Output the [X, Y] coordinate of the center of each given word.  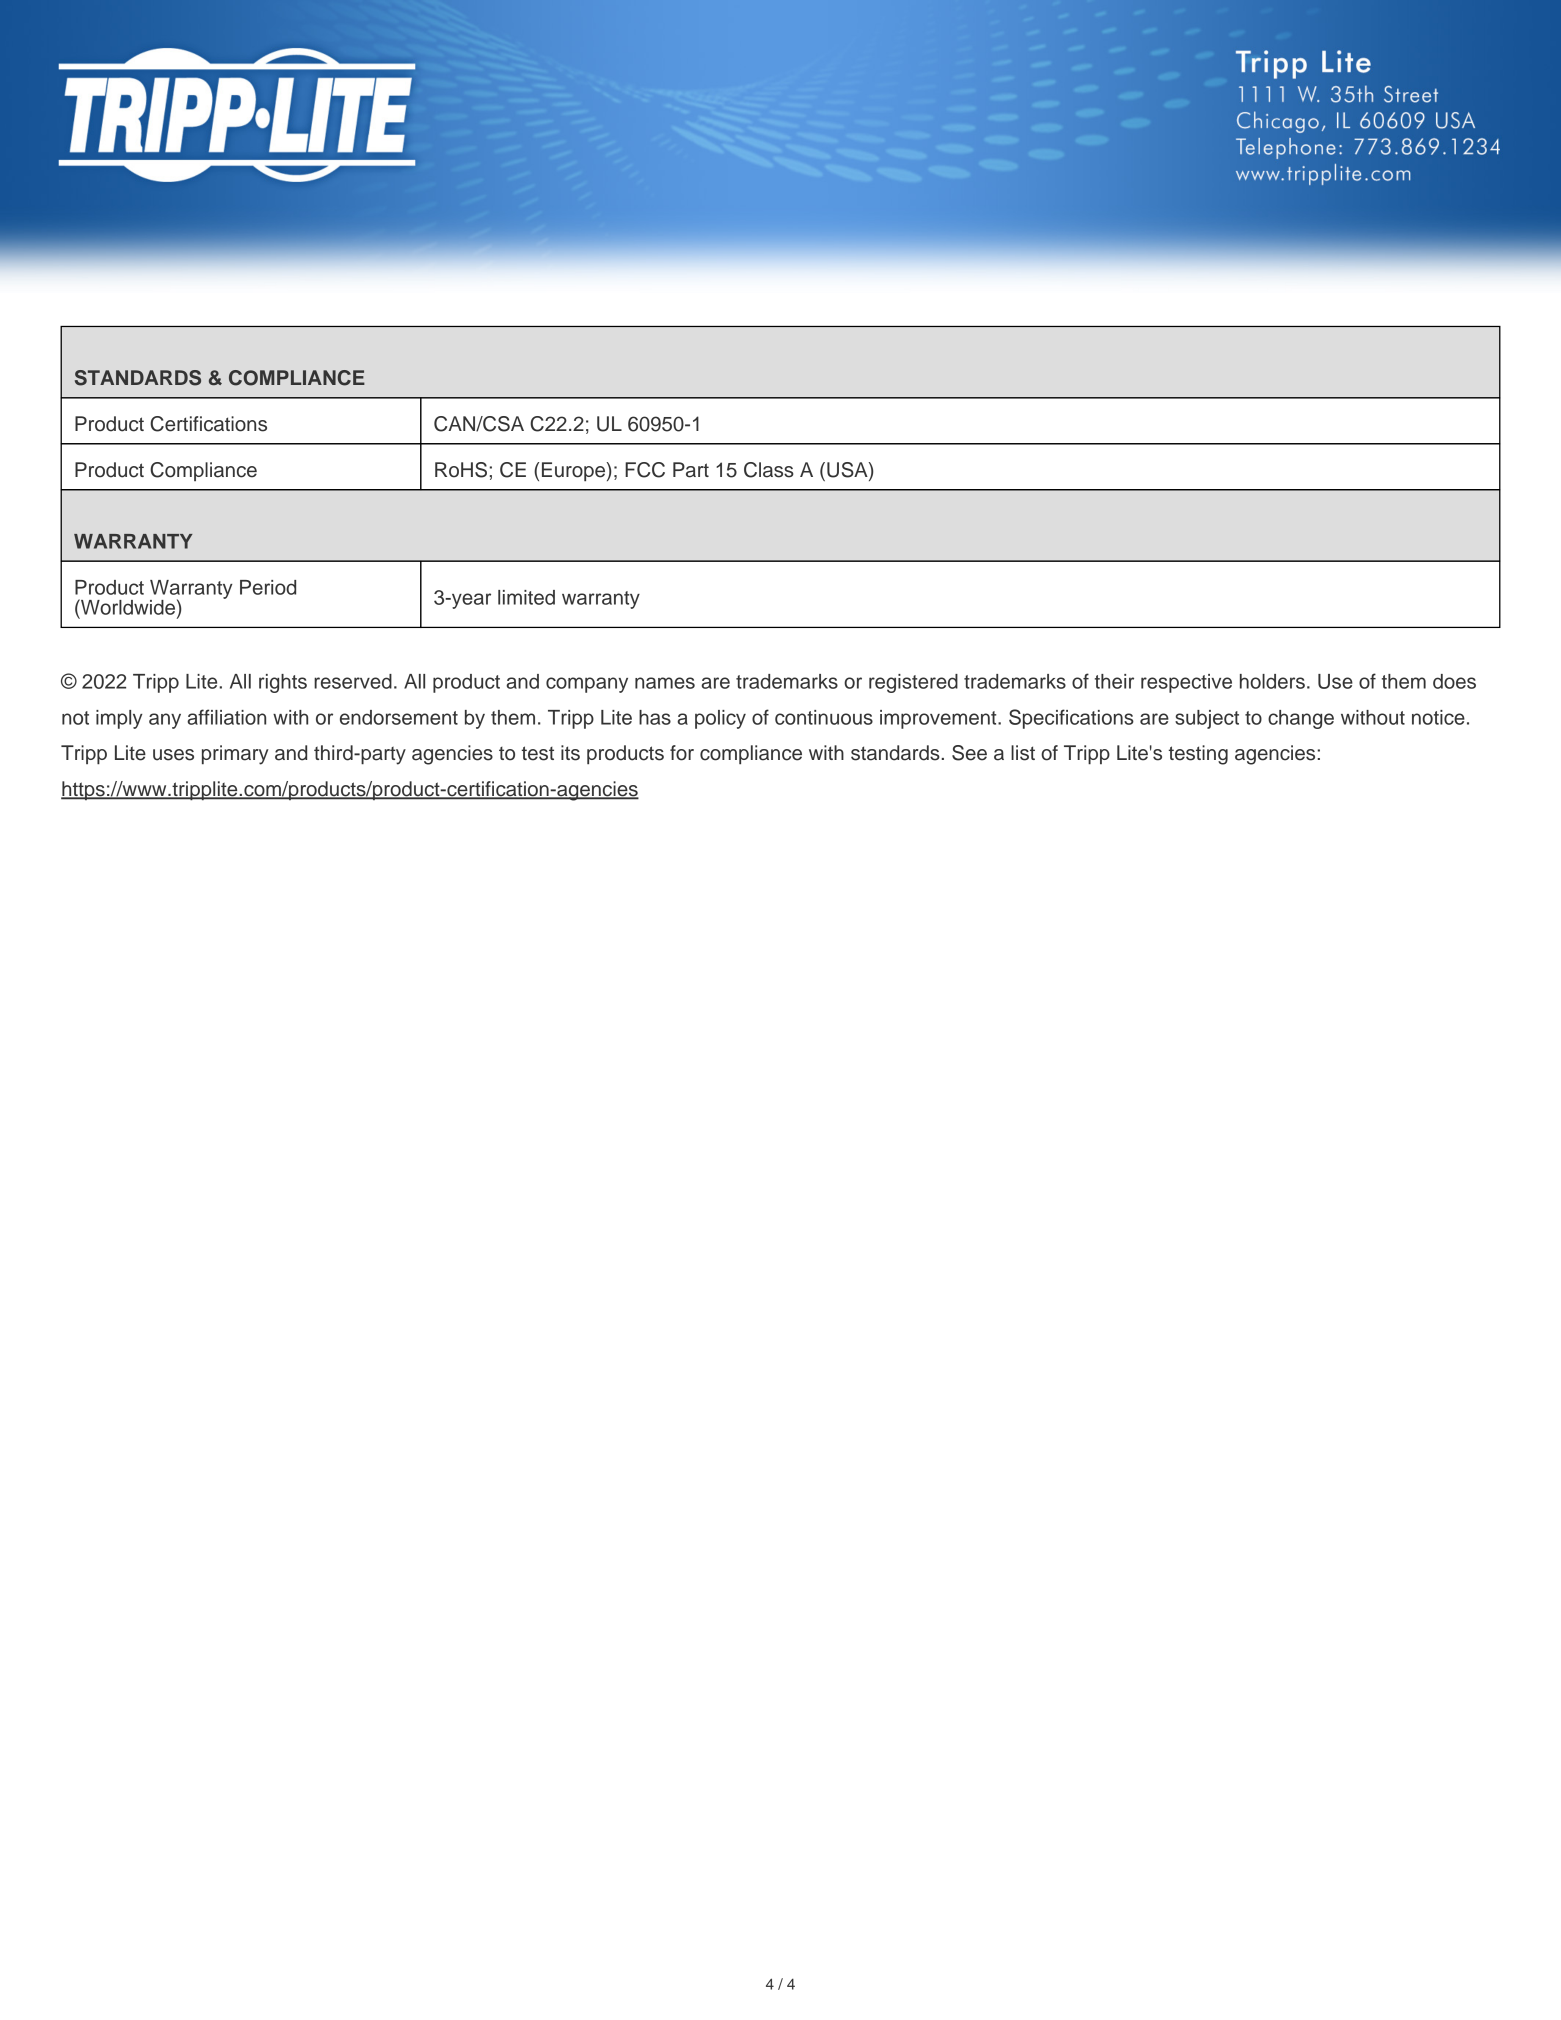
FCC [645, 470]
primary [235, 755]
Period [268, 587]
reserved [353, 681]
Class [769, 470]
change [1301, 719]
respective [1186, 683]
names [665, 683]
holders [1272, 681]
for [682, 753]
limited [526, 597]
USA [848, 471]
